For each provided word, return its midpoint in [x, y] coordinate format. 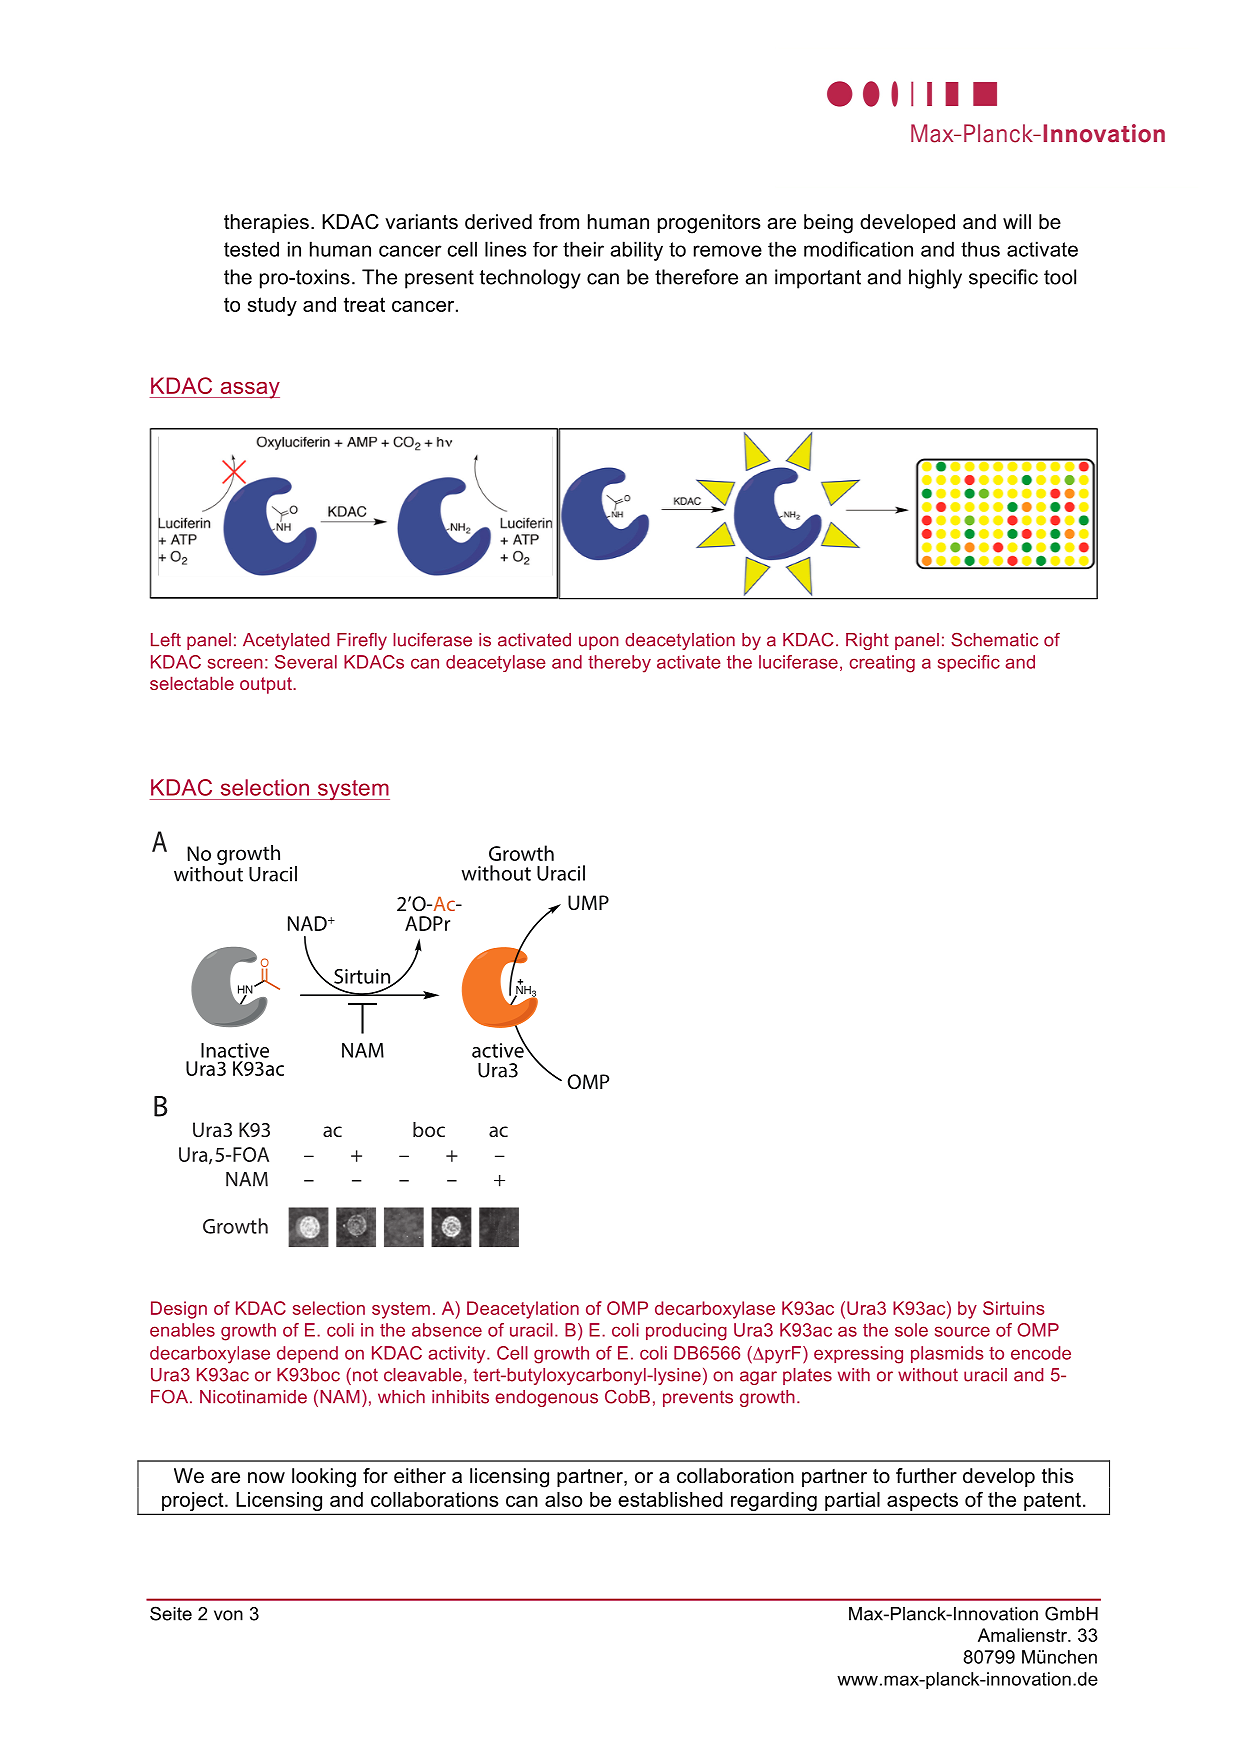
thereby [619, 664]
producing [686, 1332]
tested [251, 249]
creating [882, 664]
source [962, 1331]
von [228, 1615]
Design [179, 1310]
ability [636, 251]
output [267, 685]
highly [935, 279]
